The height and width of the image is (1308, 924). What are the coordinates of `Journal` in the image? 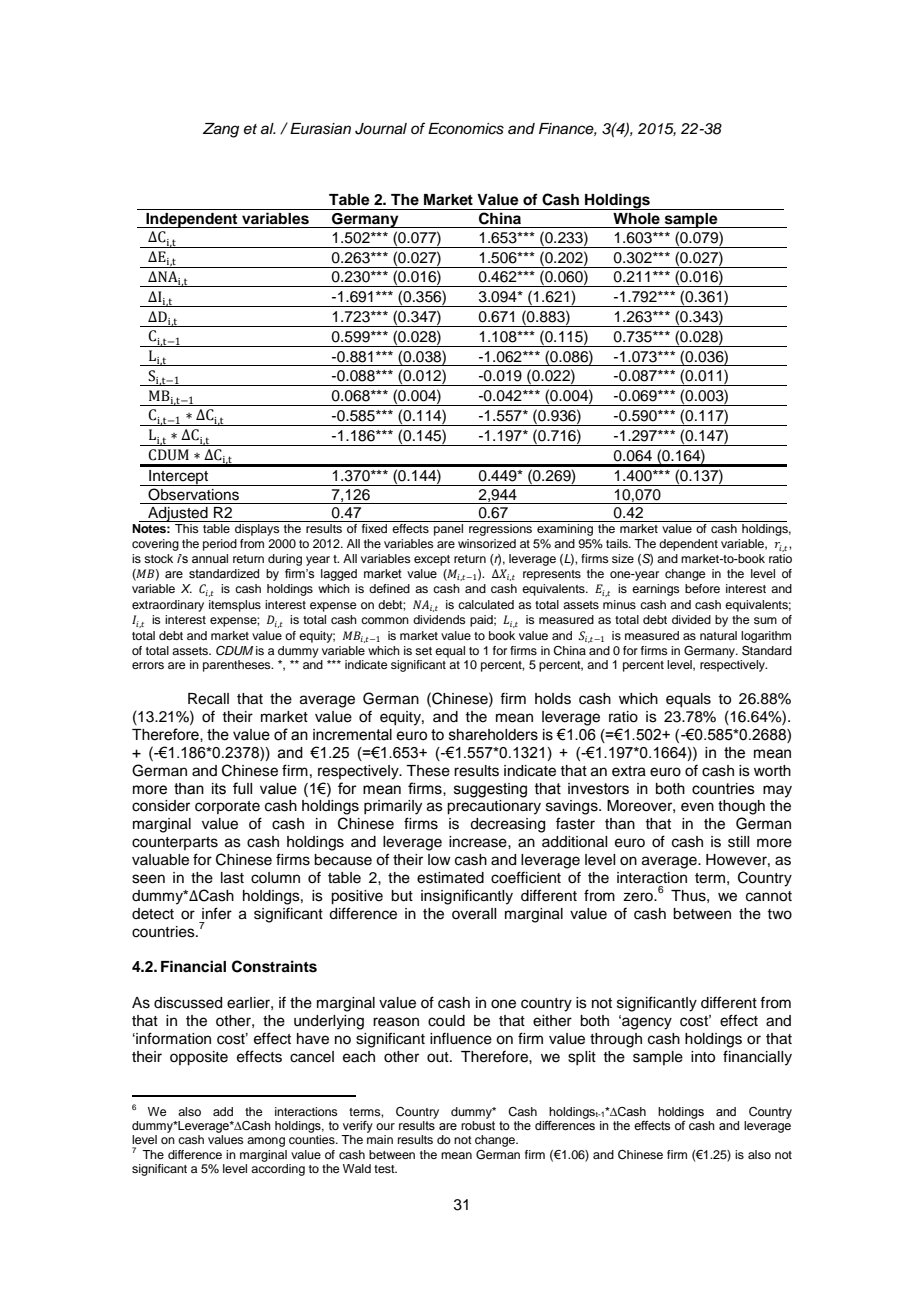 It's located at (381, 129).
